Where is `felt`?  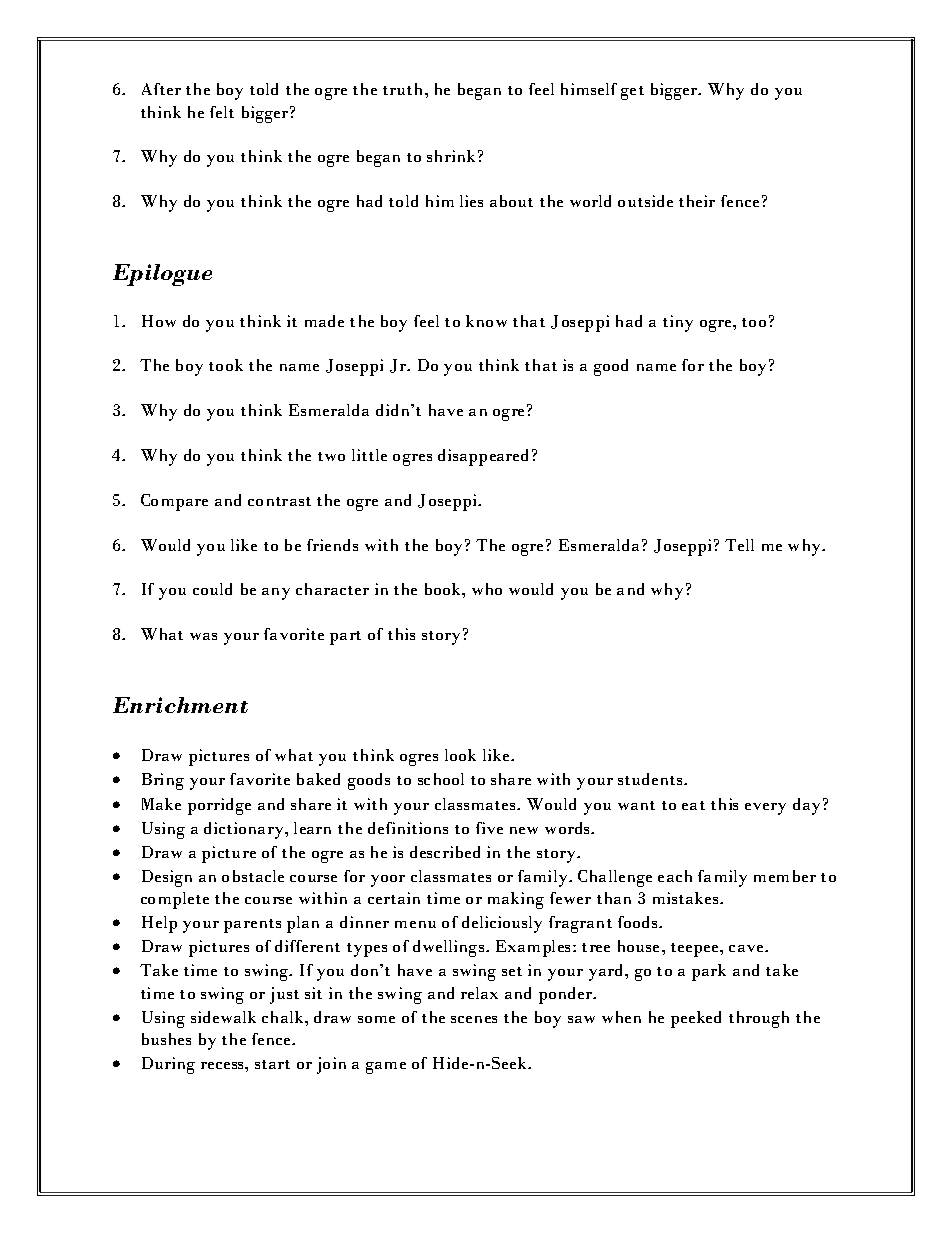
felt is located at coordinates (222, 112).
